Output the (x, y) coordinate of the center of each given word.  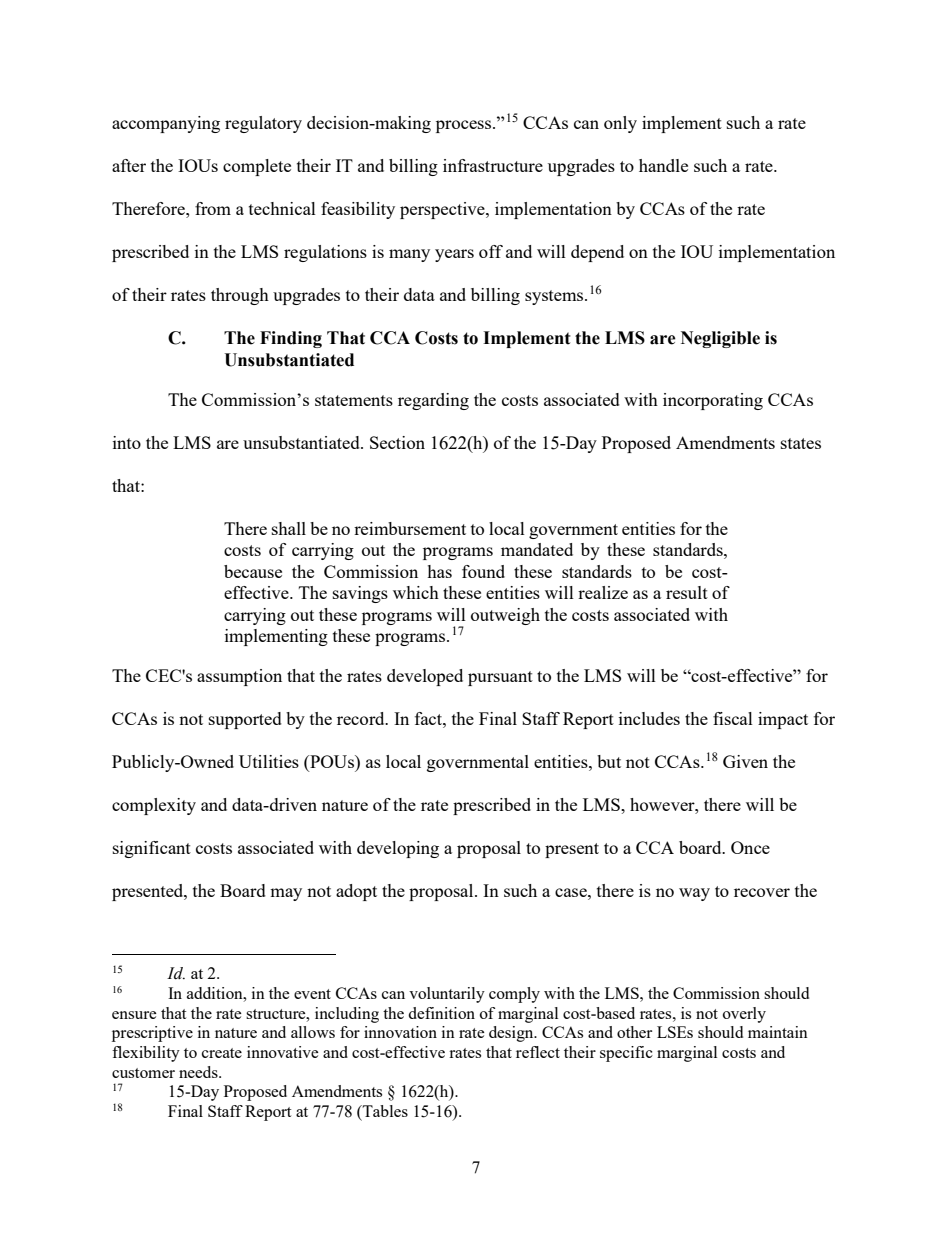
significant (152, 849)
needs (199, 1072)
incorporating (713, 401)
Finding (291, 339)
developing (398, 849)
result (687, 592)
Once (750, 847)
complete (257, 167)
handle (663, 165)
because (253, 571)
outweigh (505, 616)
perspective (443, 210)
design (512, 1034)
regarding (433, 401)
